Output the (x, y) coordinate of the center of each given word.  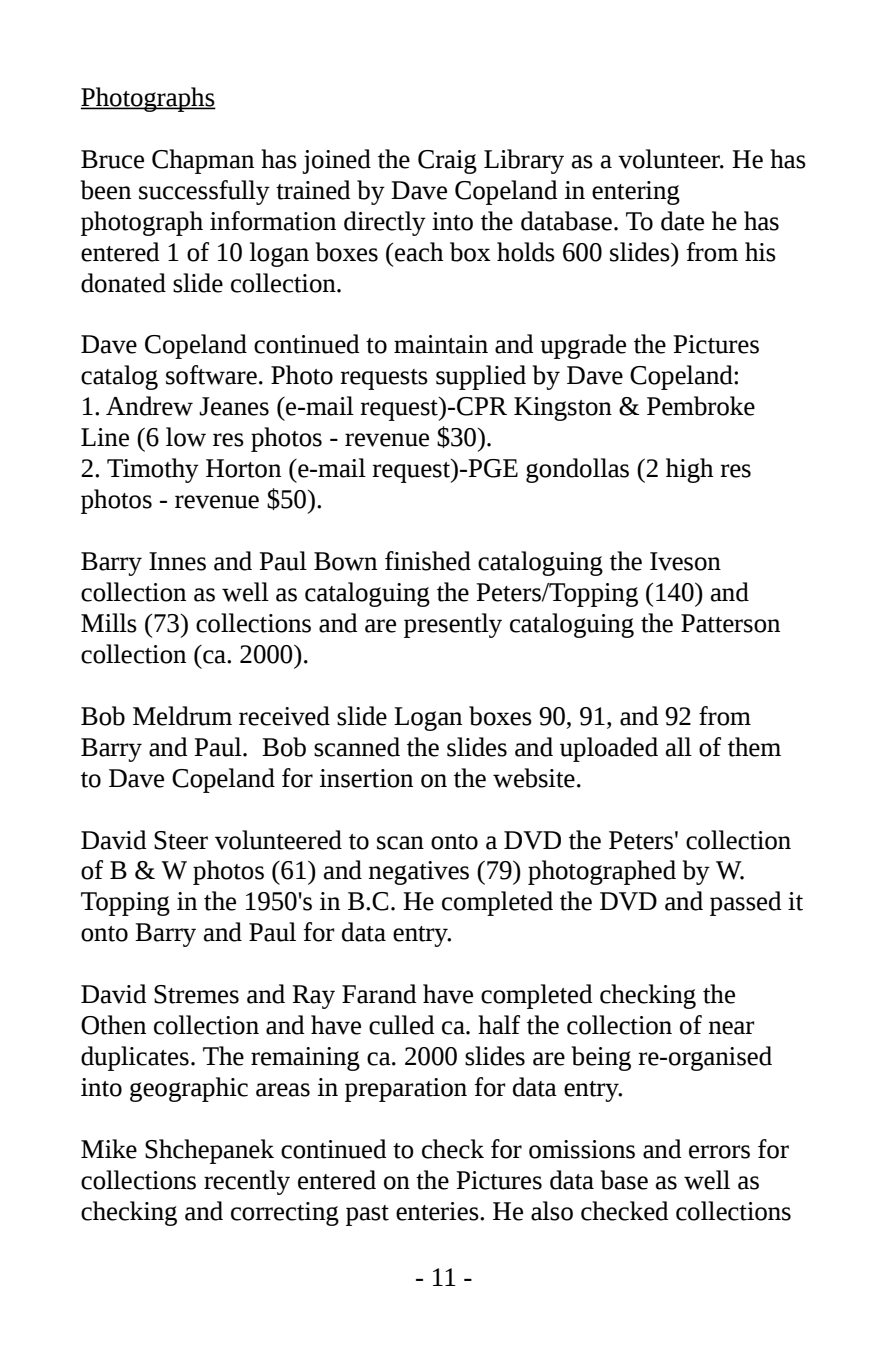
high (689, 470)
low (186, 437)
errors (719, 1152)
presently (453, 625)
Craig (447, 162)
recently (247, 1182)
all (679, 747)
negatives (419, 873)
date (682, 221)
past (367, 1215)
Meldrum (182, 716)
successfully (204, 192)
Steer (181, 840)
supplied (481, 377)
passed (746, 903)
